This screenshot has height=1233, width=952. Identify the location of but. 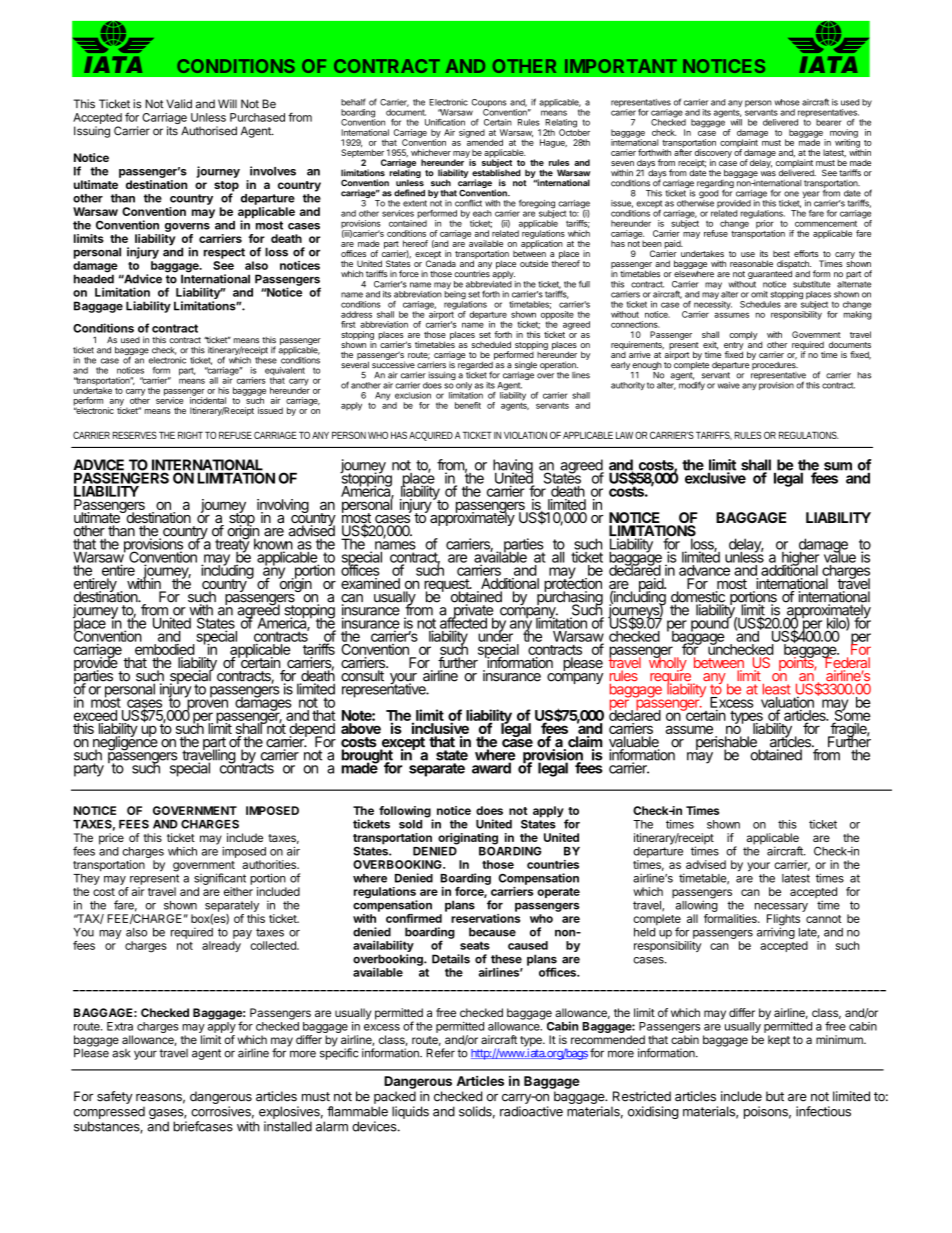
(775, 1096).
